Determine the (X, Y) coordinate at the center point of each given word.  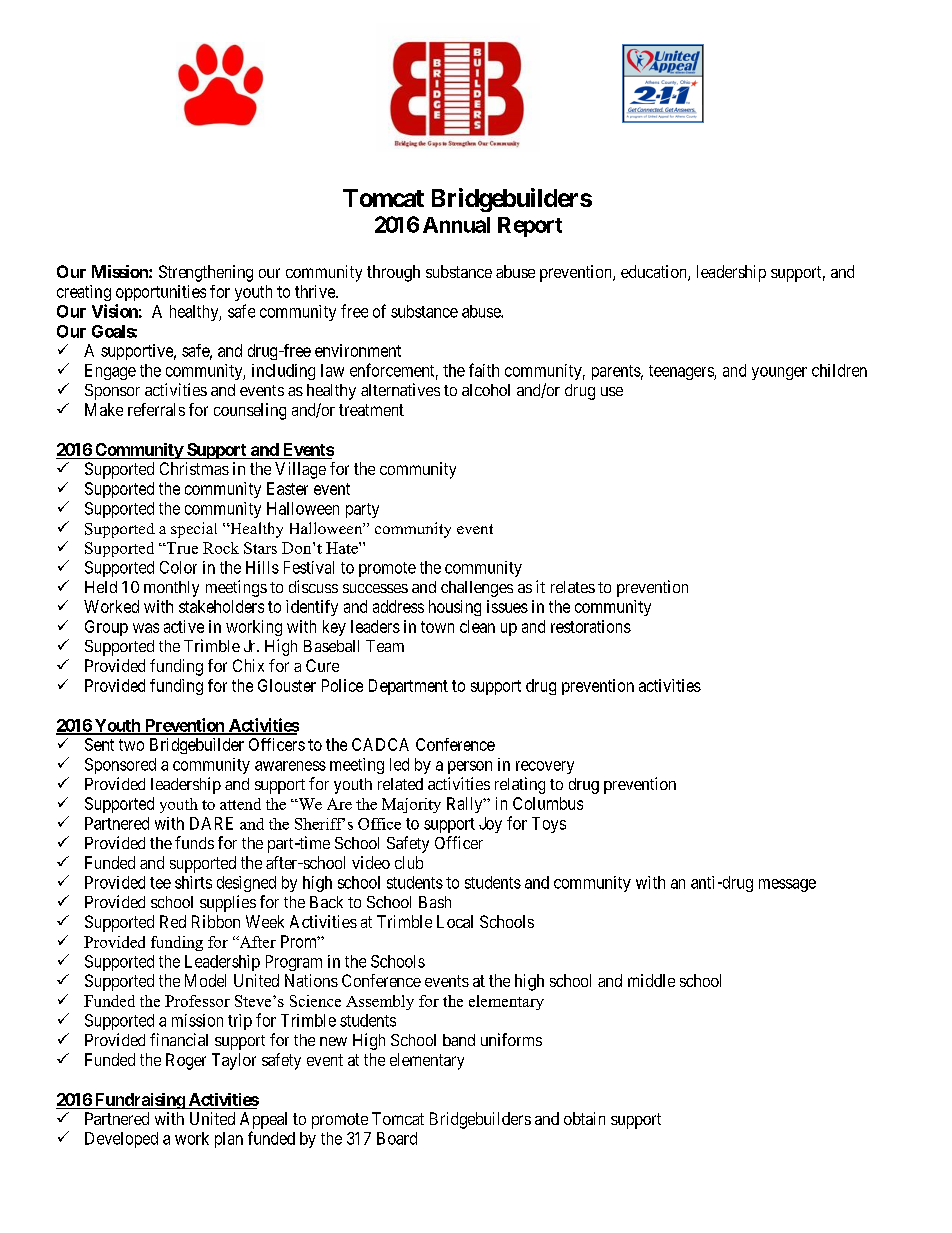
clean (477, 626)
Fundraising (139, 1101)
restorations (591, 626)
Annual (456, 225)
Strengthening (206, 273)
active (184, 626)
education (655, 273)
